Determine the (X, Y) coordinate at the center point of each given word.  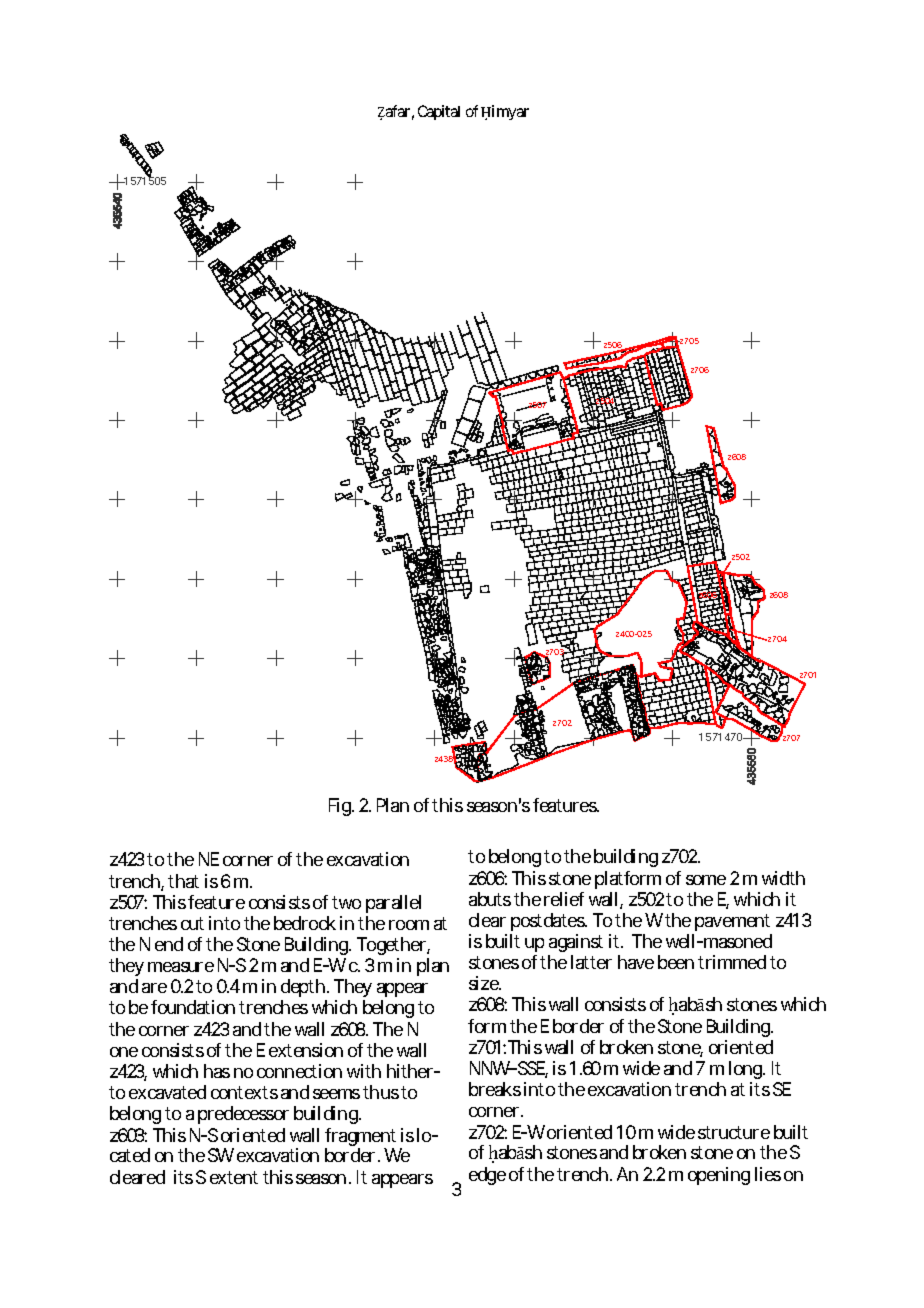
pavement (732, 922)
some (706, 880)
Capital (439, 112)
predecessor (243, 1115)
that (183, 881)
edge (487, 1176)
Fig (341, 807)
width (783, 878)
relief (564, 899)
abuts (490, 899)
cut (192, 923)
